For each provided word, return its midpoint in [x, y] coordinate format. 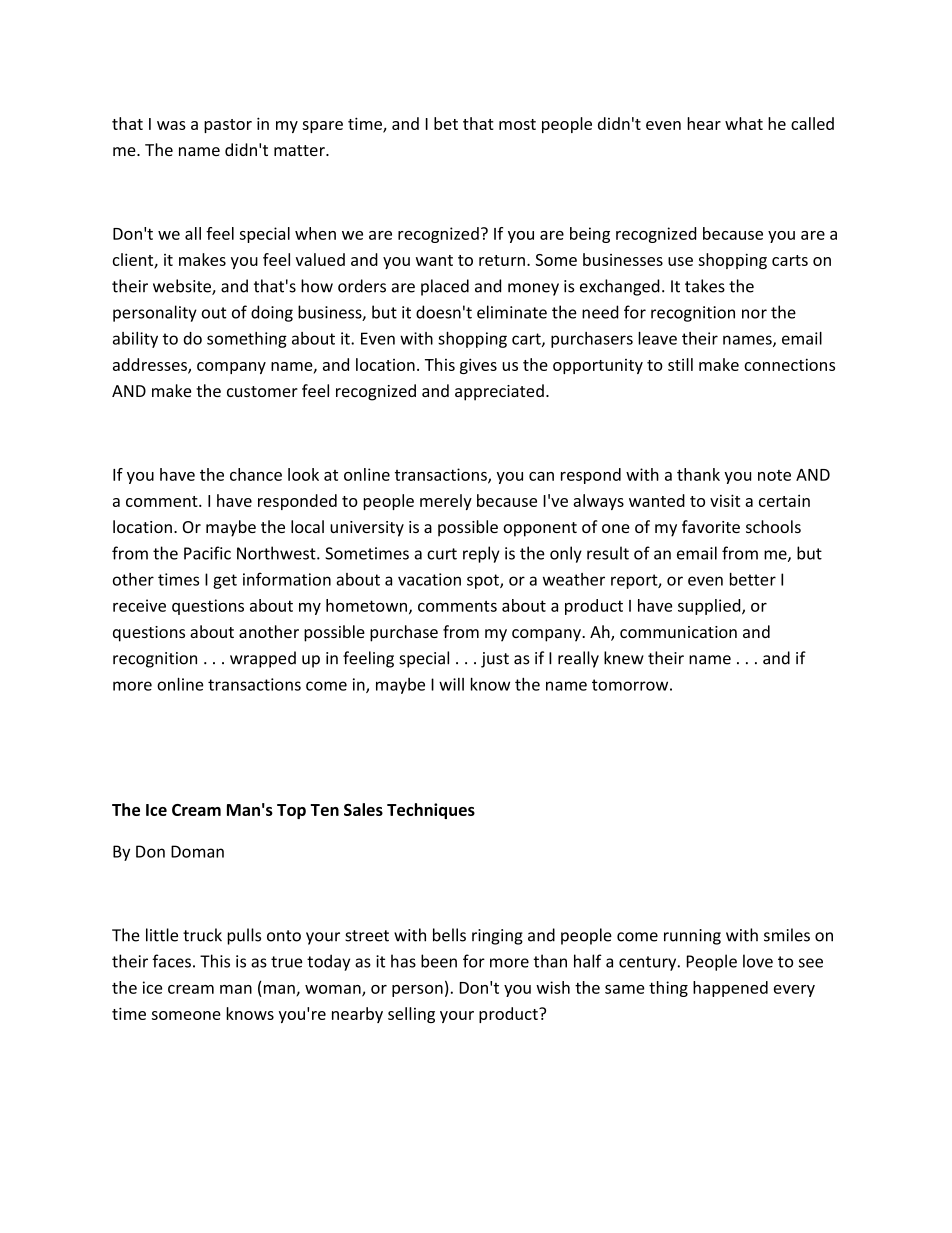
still [680, 364]
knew [624, 658]
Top [291, 811]
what [744, 123]
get [225, 581]
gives [478, 366]
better [753, 579]
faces [171, 961]
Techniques [431, 811]
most [517, 124]
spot [484, 581]
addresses [151, 365]
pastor [228, 126]
